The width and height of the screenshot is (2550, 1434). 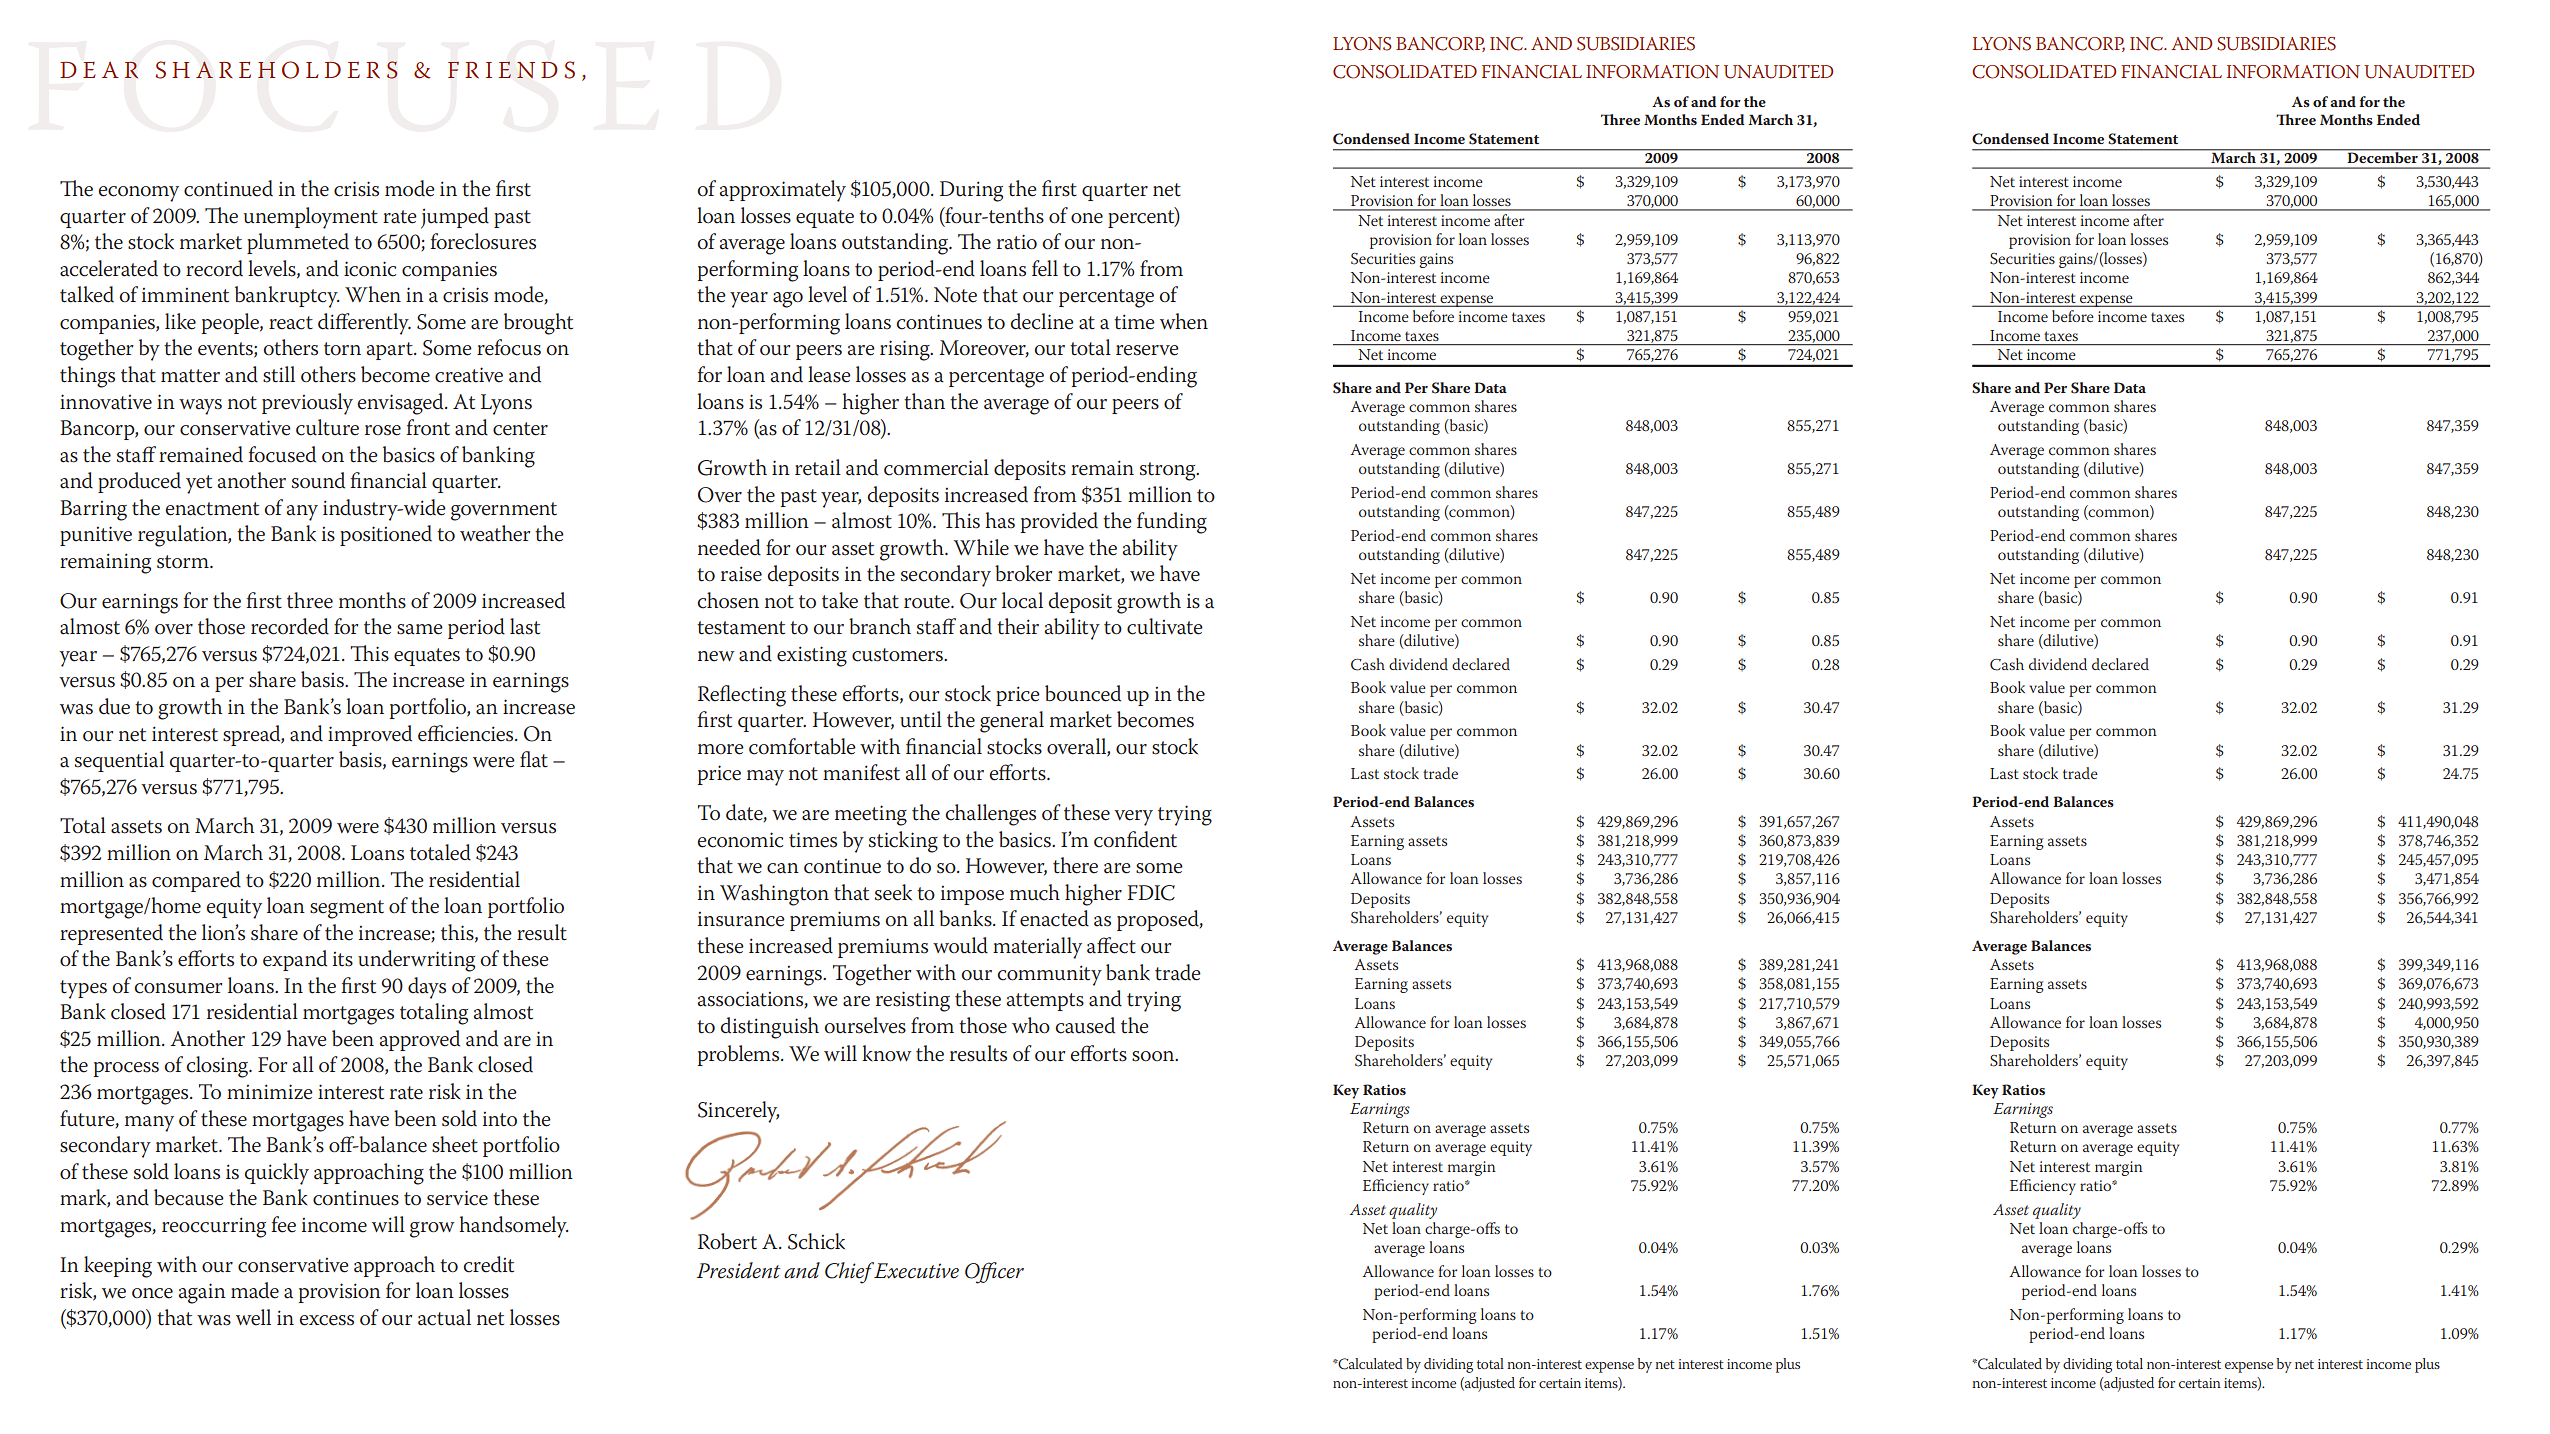 What do you see at coordinates (738, 1270) in the screenshot?
I see `President` at bounding box center [738, 1270].
